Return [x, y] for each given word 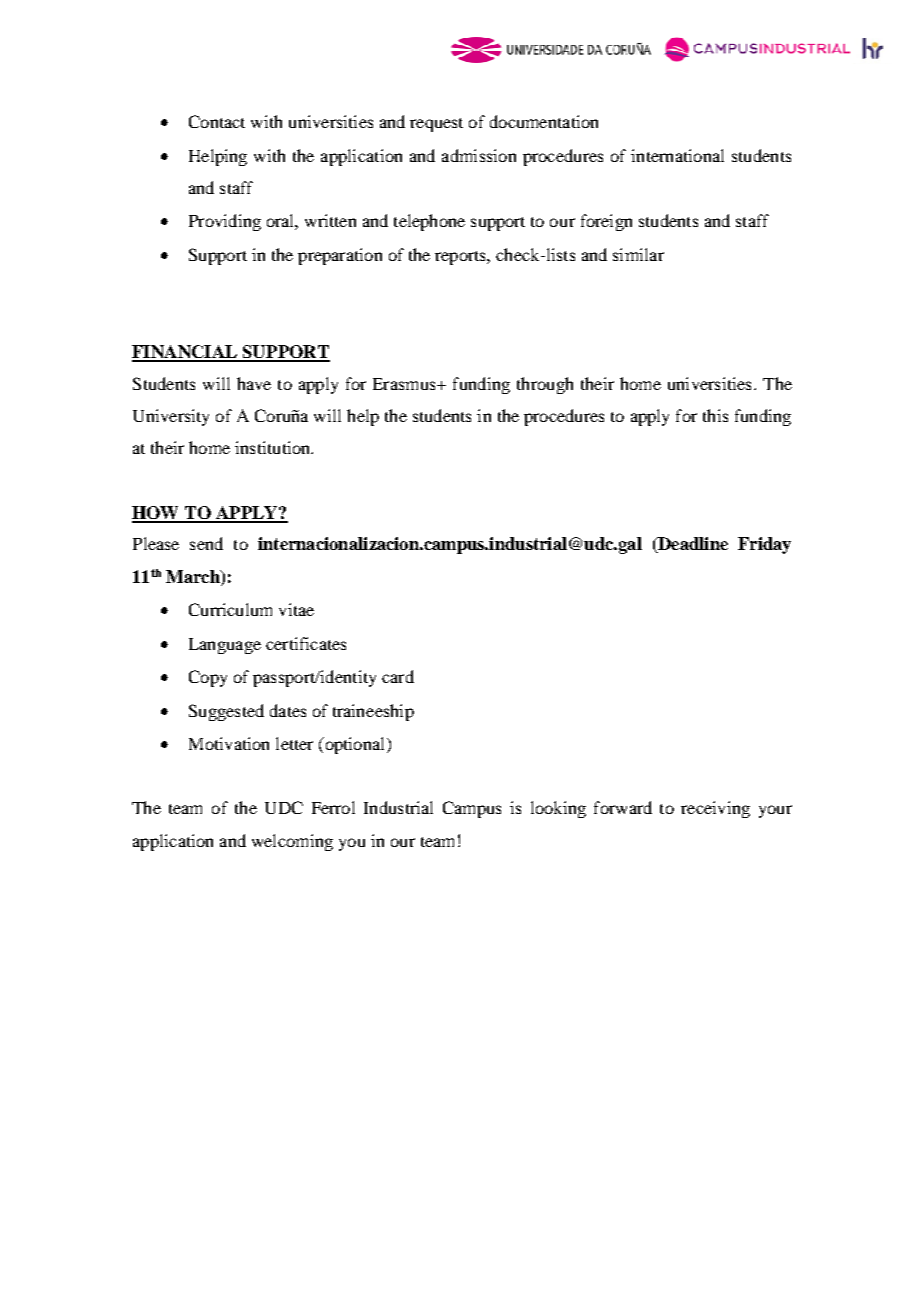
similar [638, 254]
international [677, 155]
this [715, 415]
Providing [225, 222]
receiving [715, 809]
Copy [208, 678]
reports [461, 258]
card [398, 676]
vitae [296, 609]
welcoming [292, 842]
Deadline [692, 545]
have [254, 383]
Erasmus [405, 384]
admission [479, 155]
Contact [217, 121]
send [206, 543]
